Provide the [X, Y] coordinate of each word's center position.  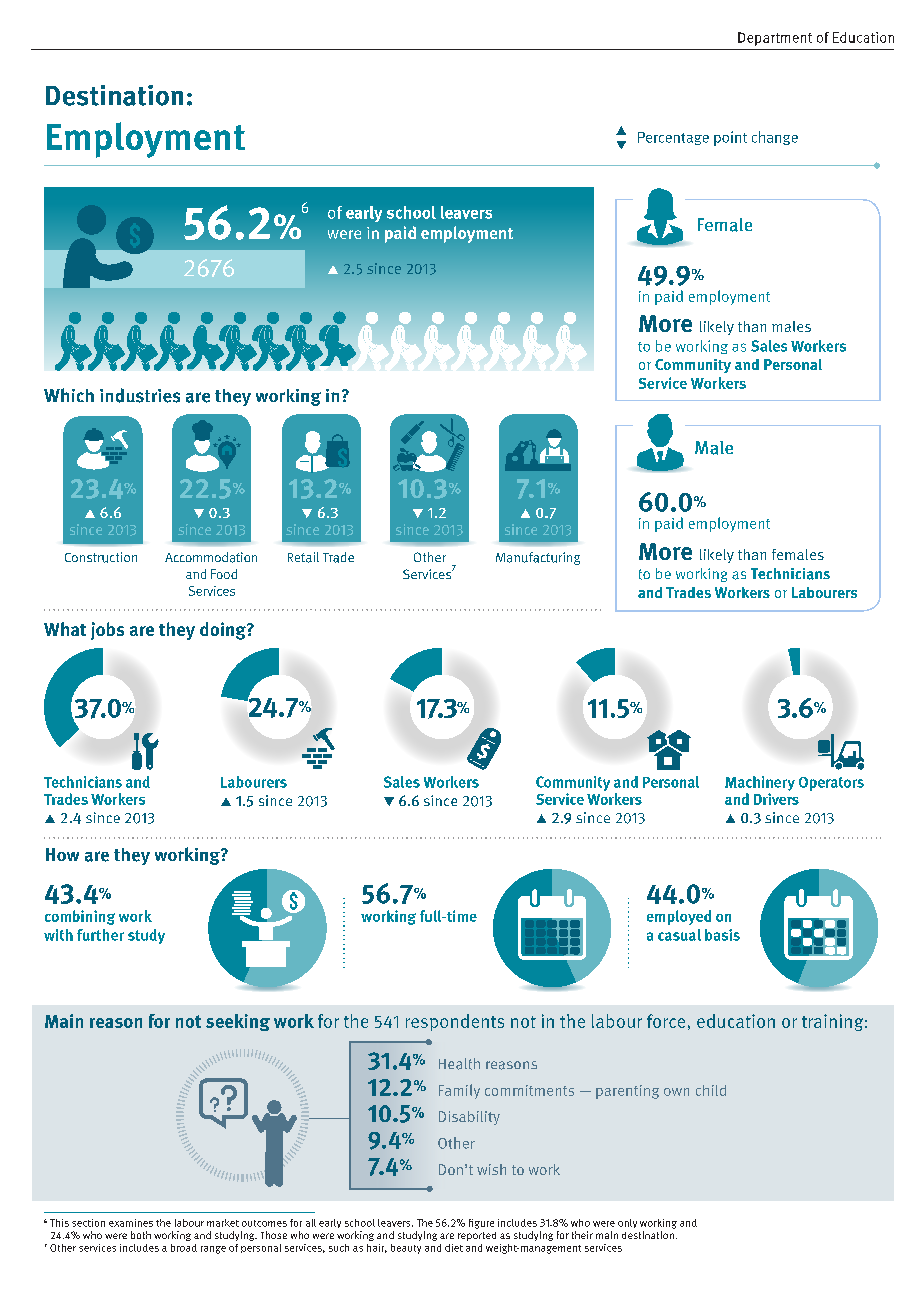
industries [140, 395]
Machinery [760, 785]
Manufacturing [538, 558]
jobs [107, 631]
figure [481, 1224]
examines [131, 1223]
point [730, 138]
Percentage [673, 138]
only [627, 1223]
